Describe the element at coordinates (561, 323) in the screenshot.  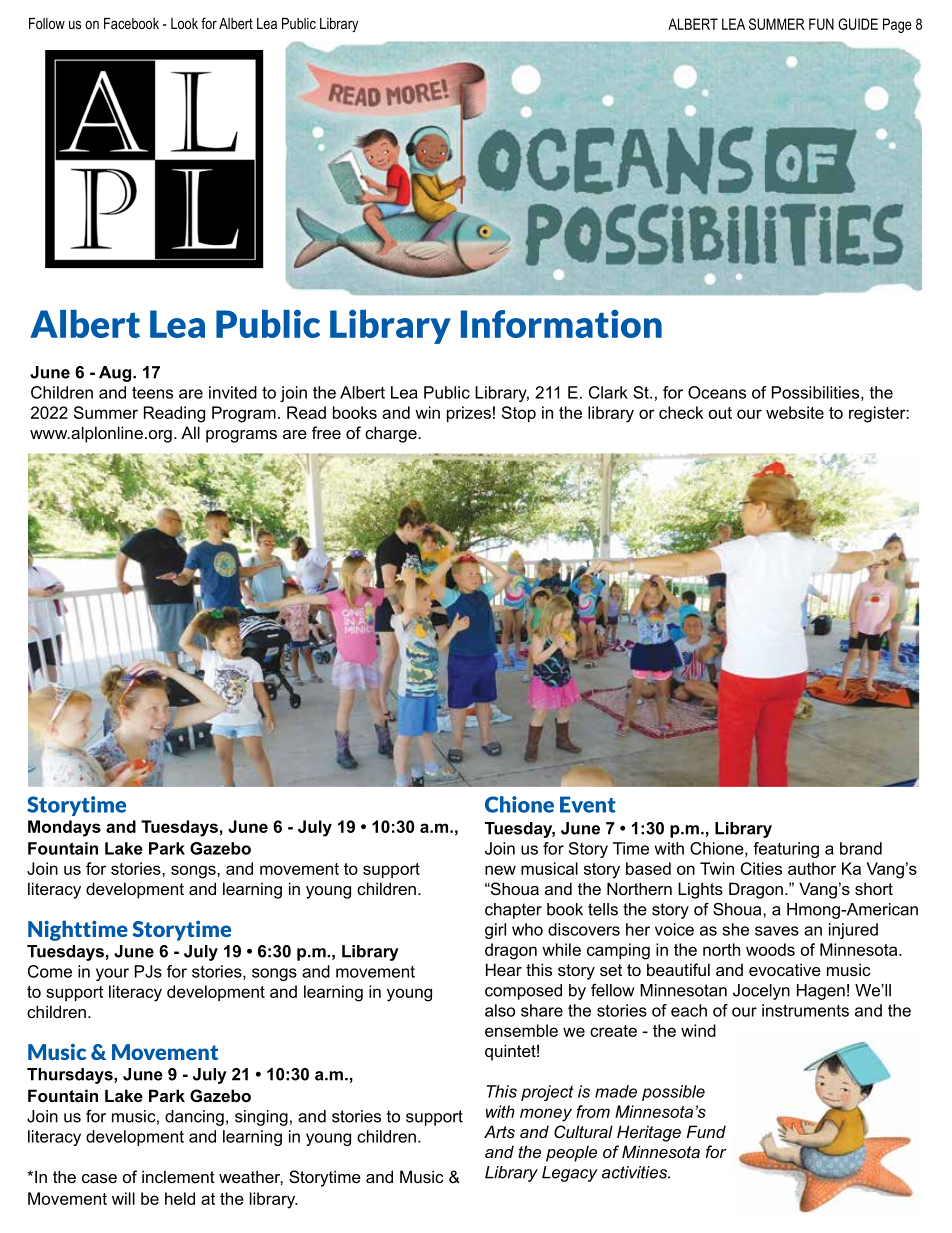
I see `Information` at that location.
